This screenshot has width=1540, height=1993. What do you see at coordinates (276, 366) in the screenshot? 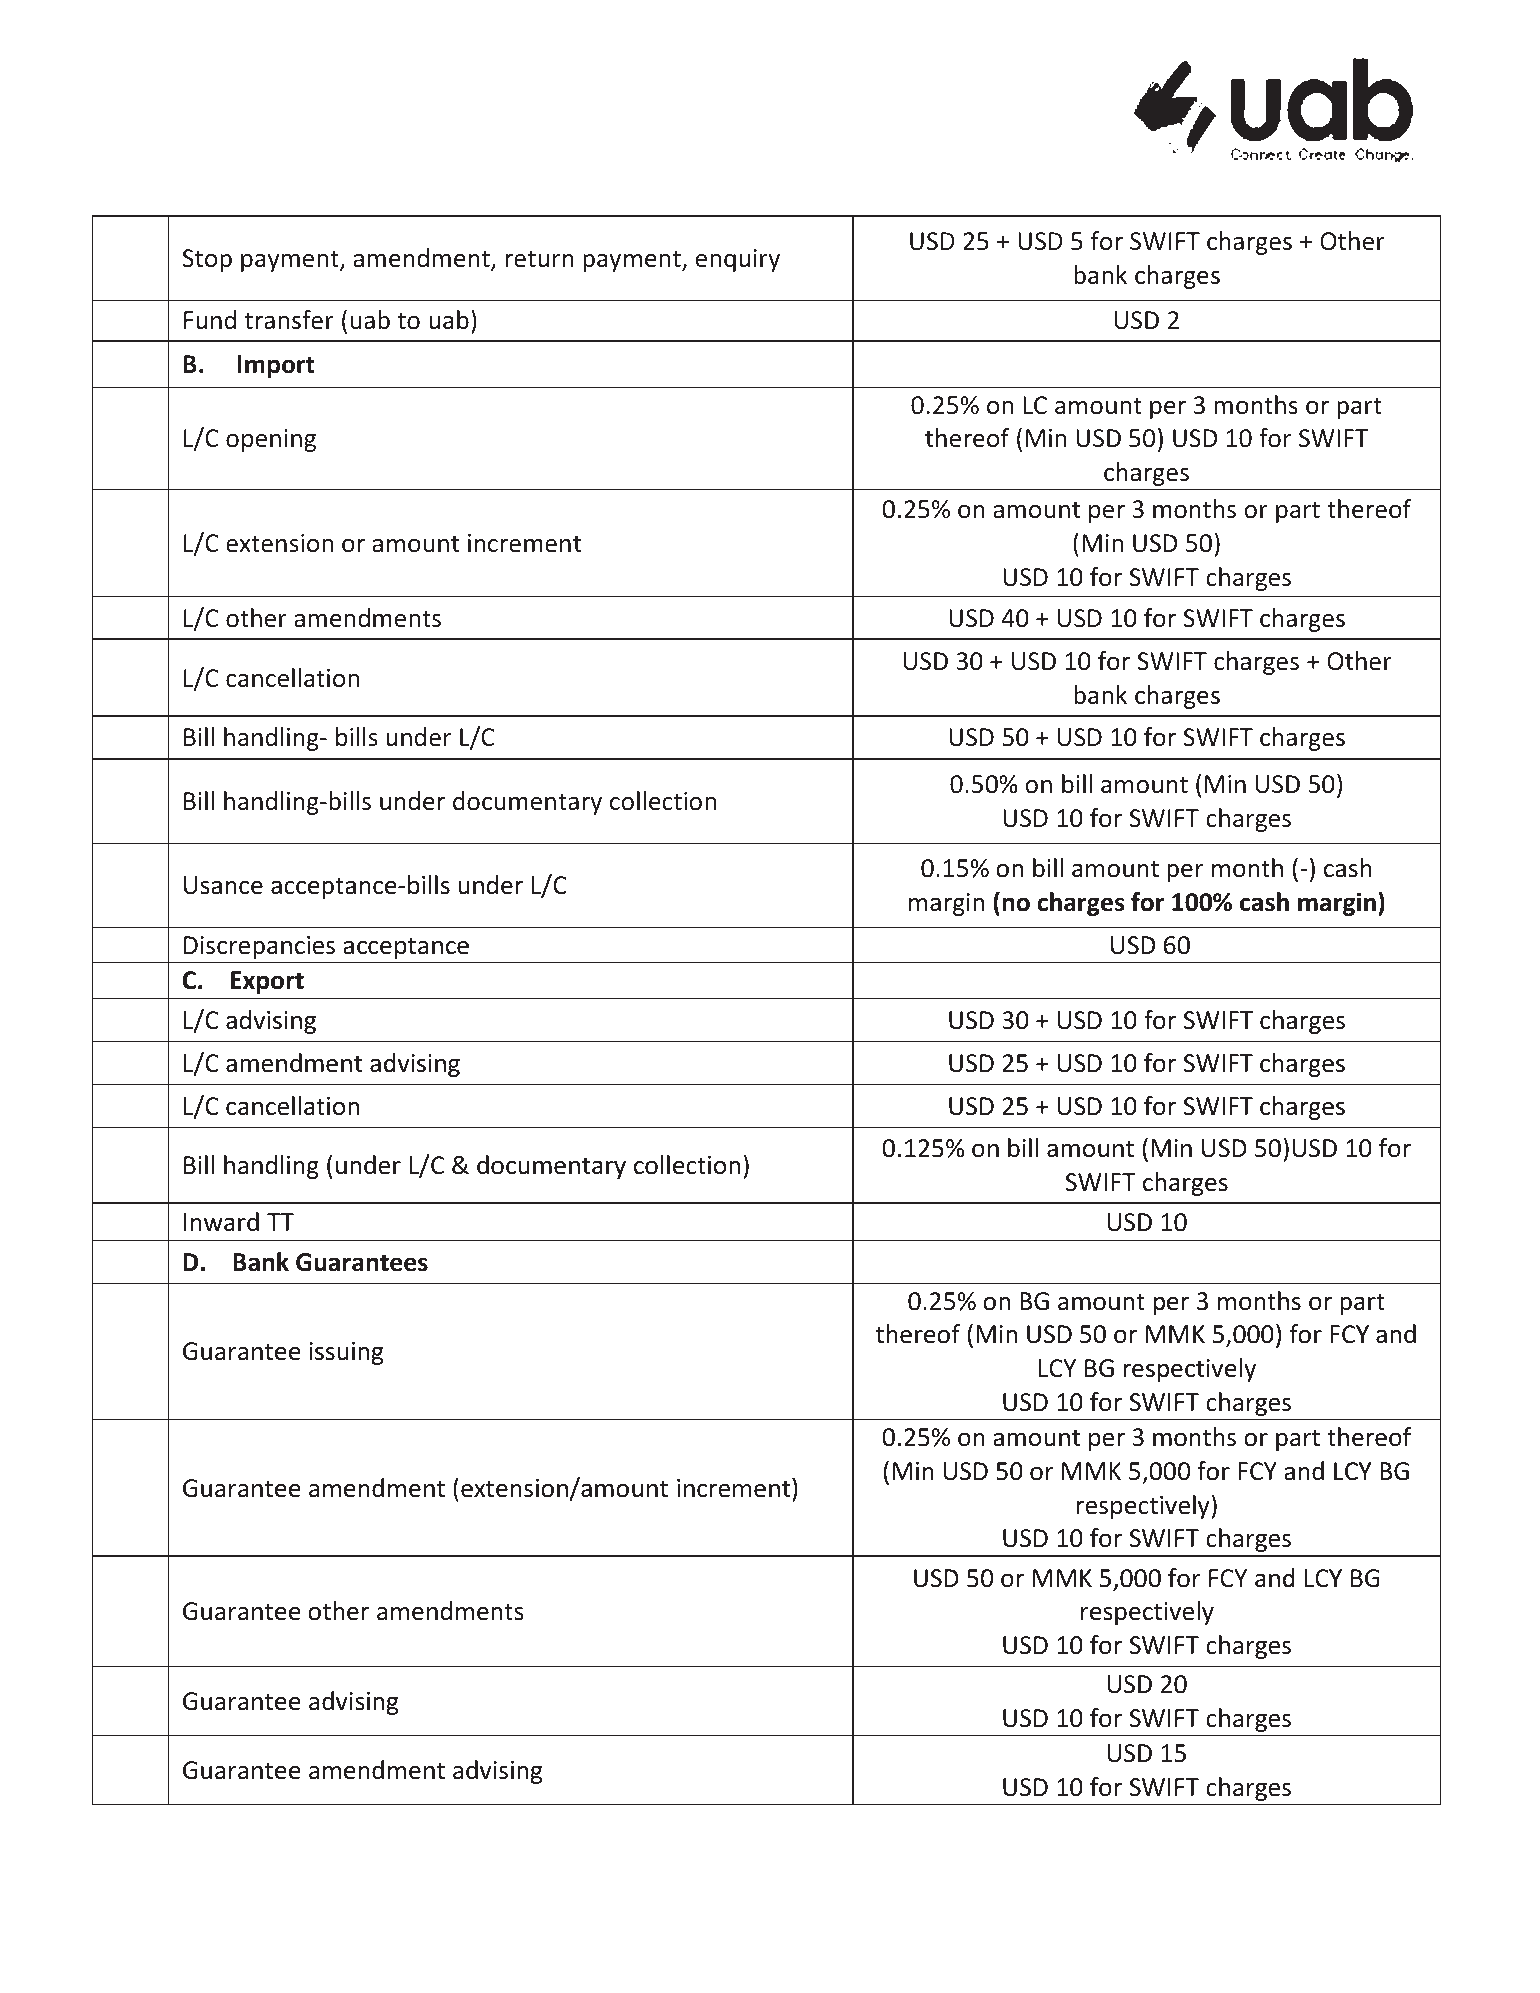
I see `Import` at bounding box center [276, 366].
